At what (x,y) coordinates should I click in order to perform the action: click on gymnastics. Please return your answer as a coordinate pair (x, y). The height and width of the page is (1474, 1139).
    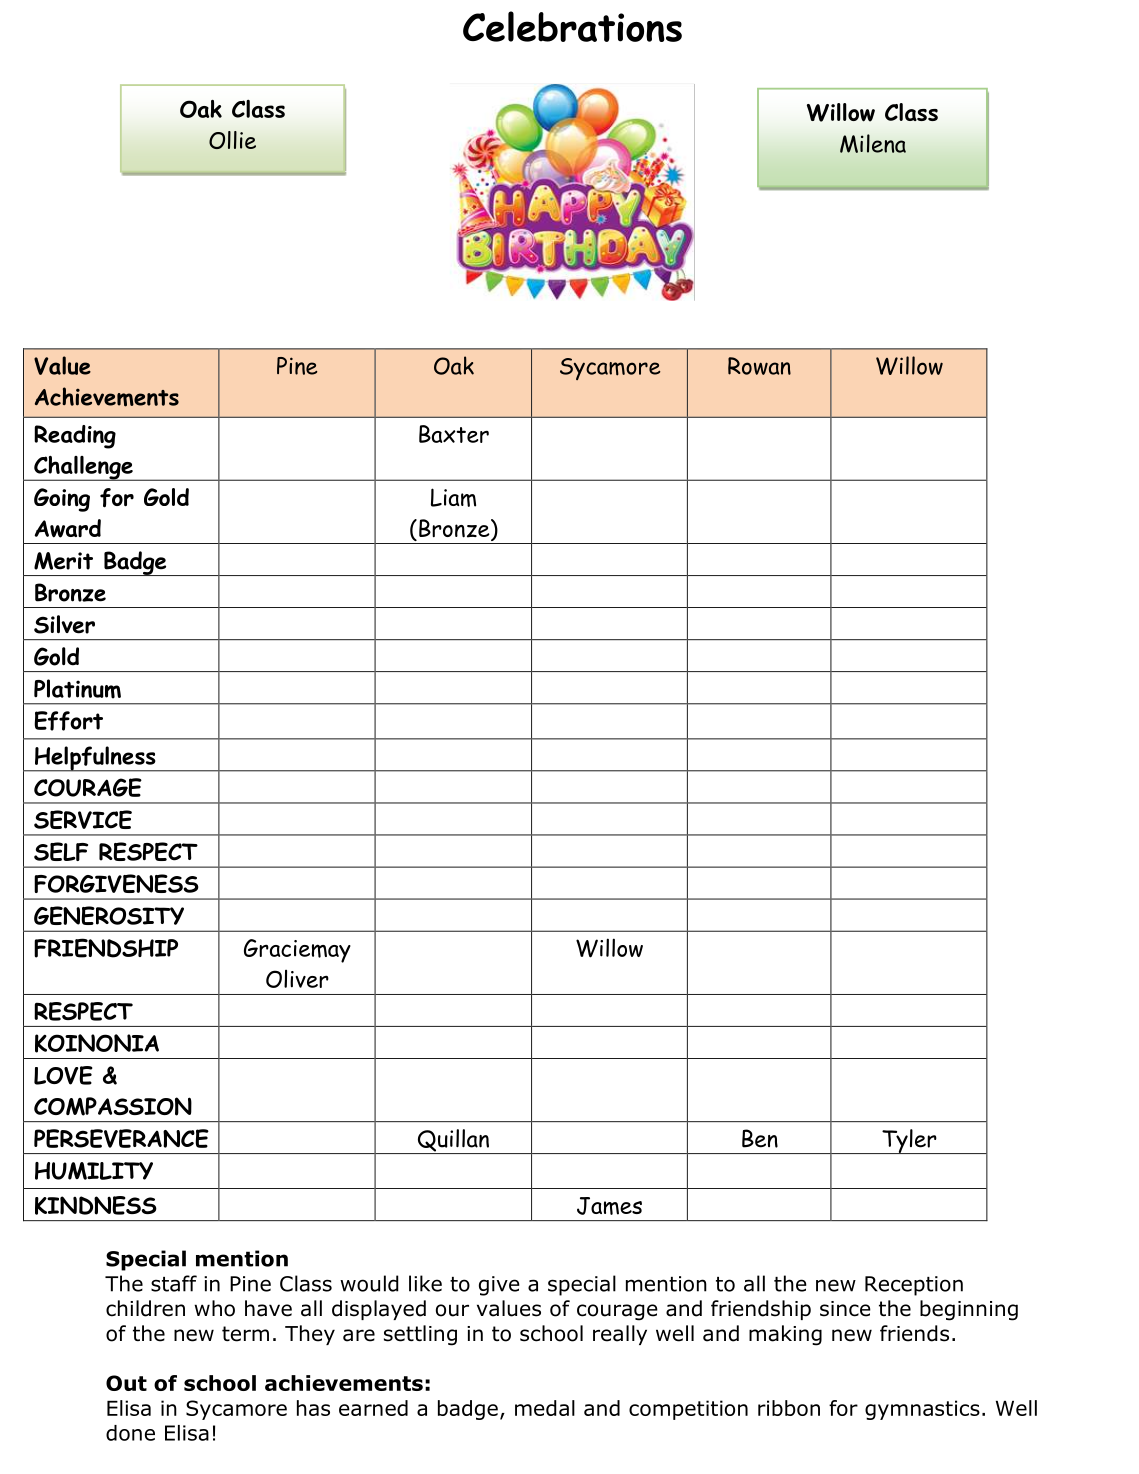
    Looking at the image, I should click on (922, 1410).
